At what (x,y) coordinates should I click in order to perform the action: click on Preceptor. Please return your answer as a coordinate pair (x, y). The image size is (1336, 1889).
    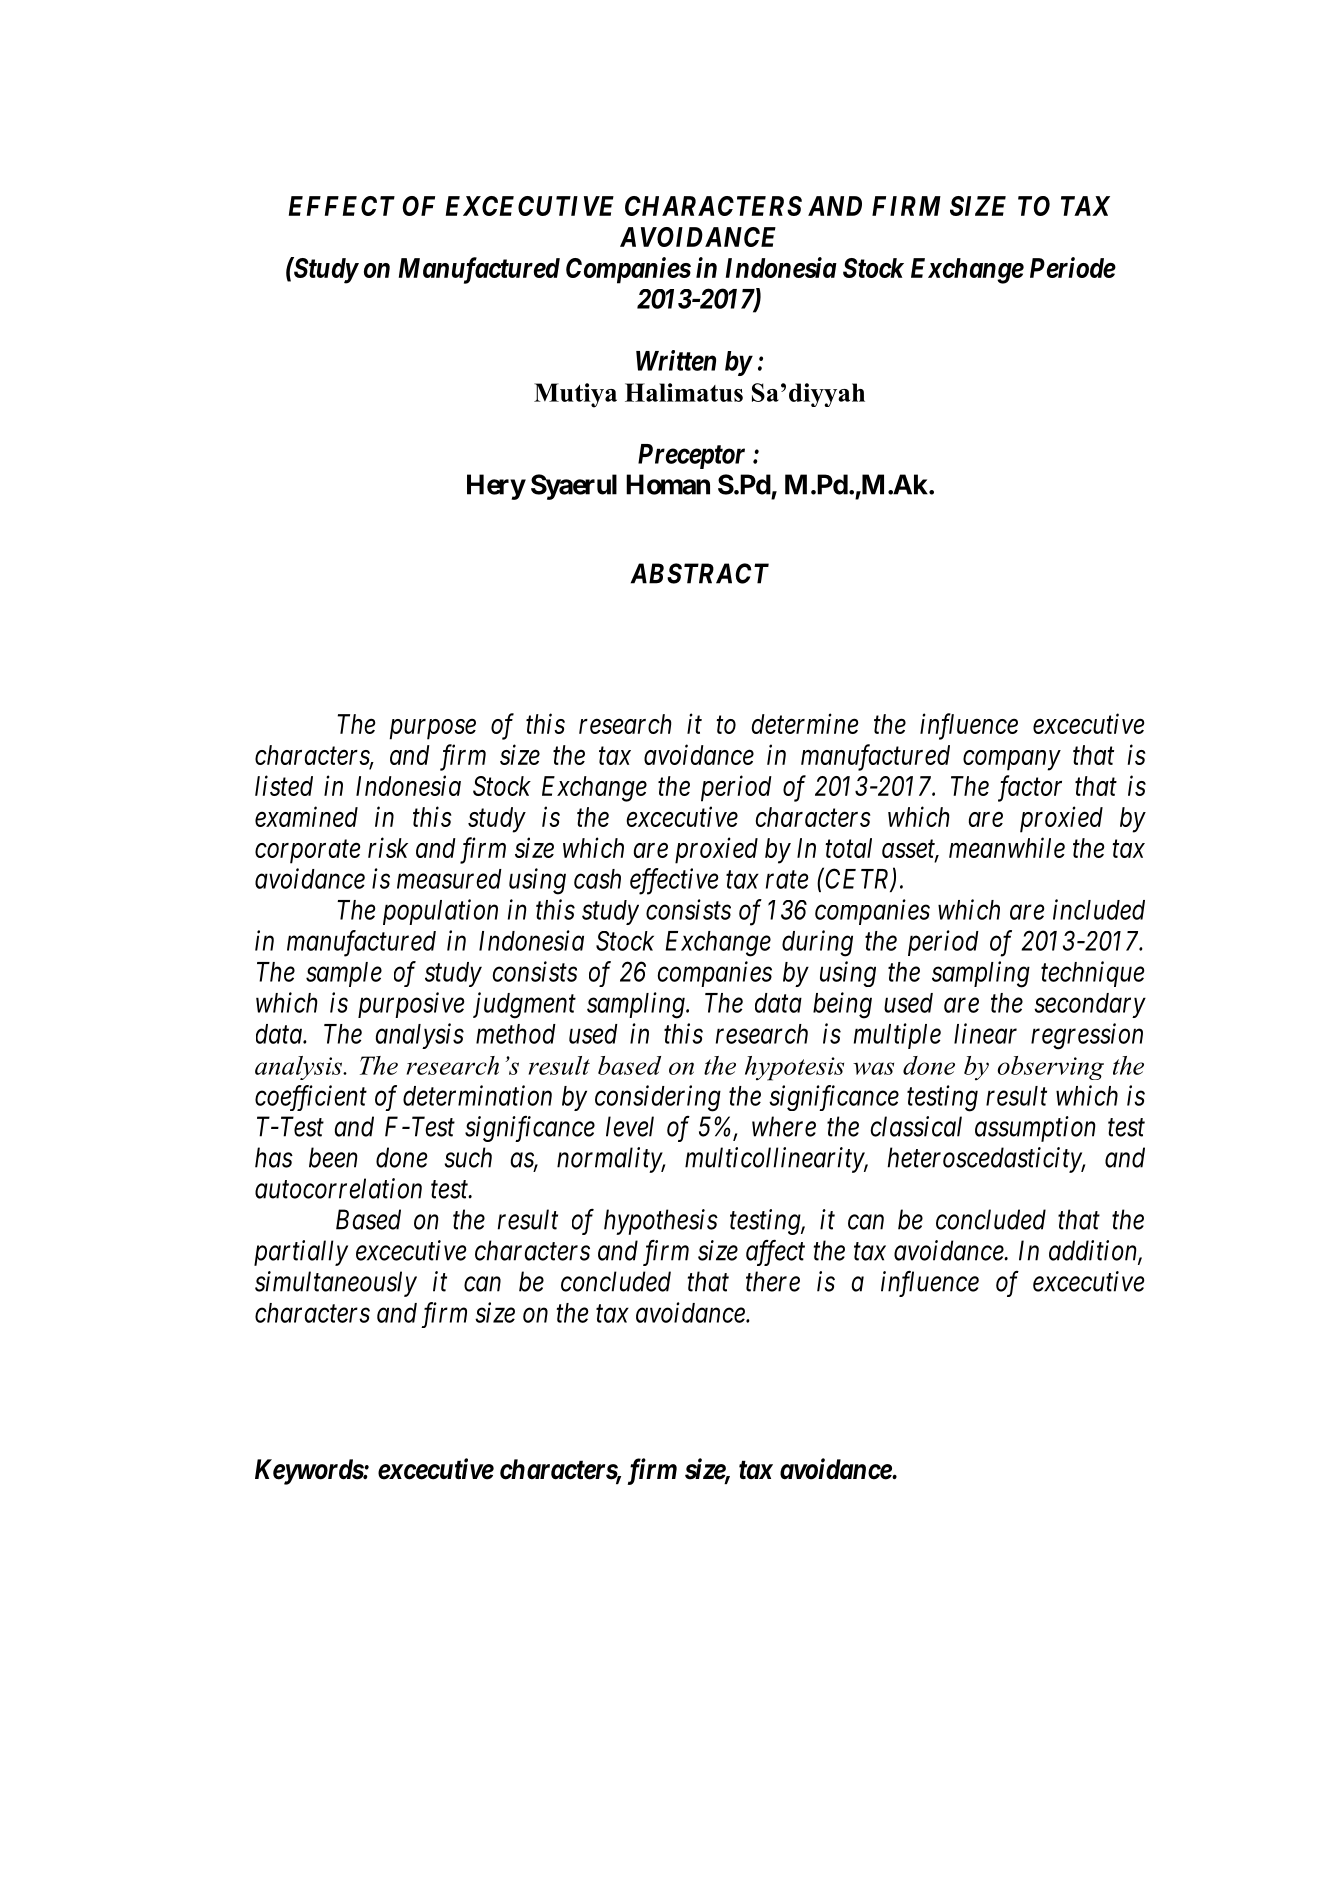
    Looking at the image, I should click on (691, 456).
